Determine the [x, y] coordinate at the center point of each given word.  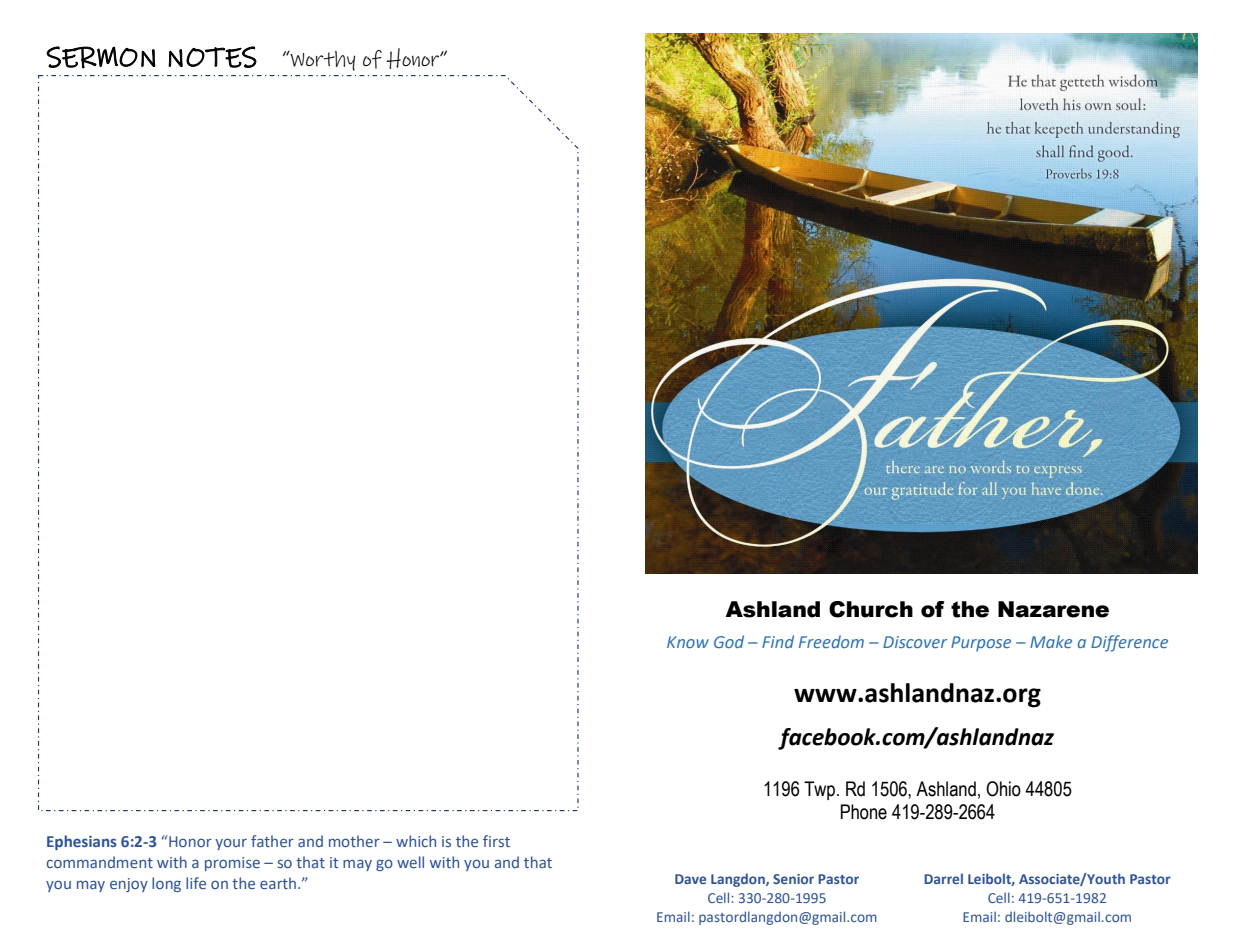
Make [1051, 641]
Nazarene [1053, 609]
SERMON [101, 57]
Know [688, 642]
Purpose [981, 644]
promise [232, 864]
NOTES [212, 57]
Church [871, 609]
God [729, 641]
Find [778, 641]
